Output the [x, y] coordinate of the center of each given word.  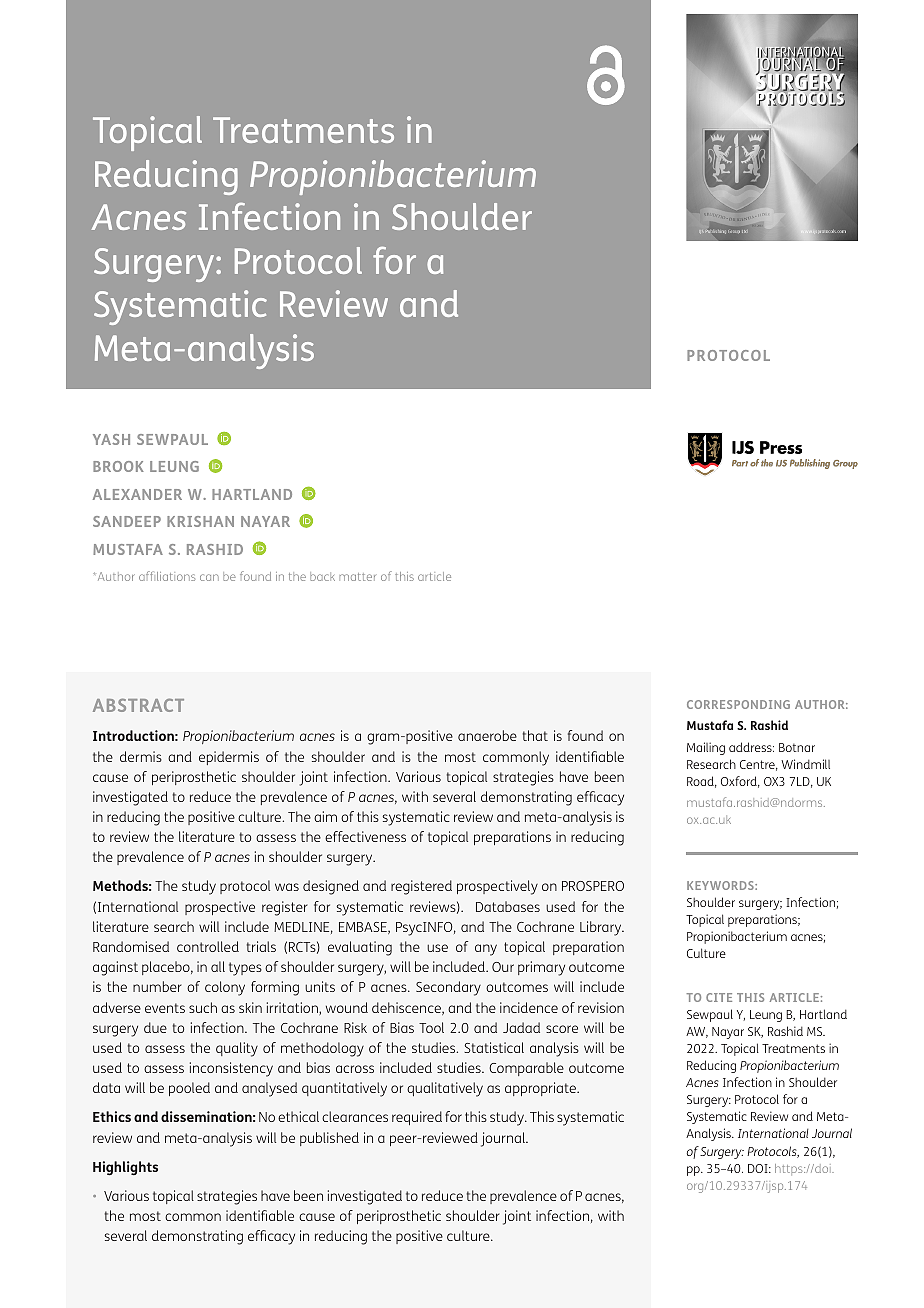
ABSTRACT [138, 705]
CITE [719, 997]
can [209, 577]
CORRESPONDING [738, 704]
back [322, 576]
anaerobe [487, 735]
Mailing [706, 748]
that [535, 735]
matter [357, 577]
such [203, 1007]
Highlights [125, 1168]
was [287, 887]
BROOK [118, 466]
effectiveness [365, 836]
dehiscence [407, 1008]
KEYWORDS [721, 885]
